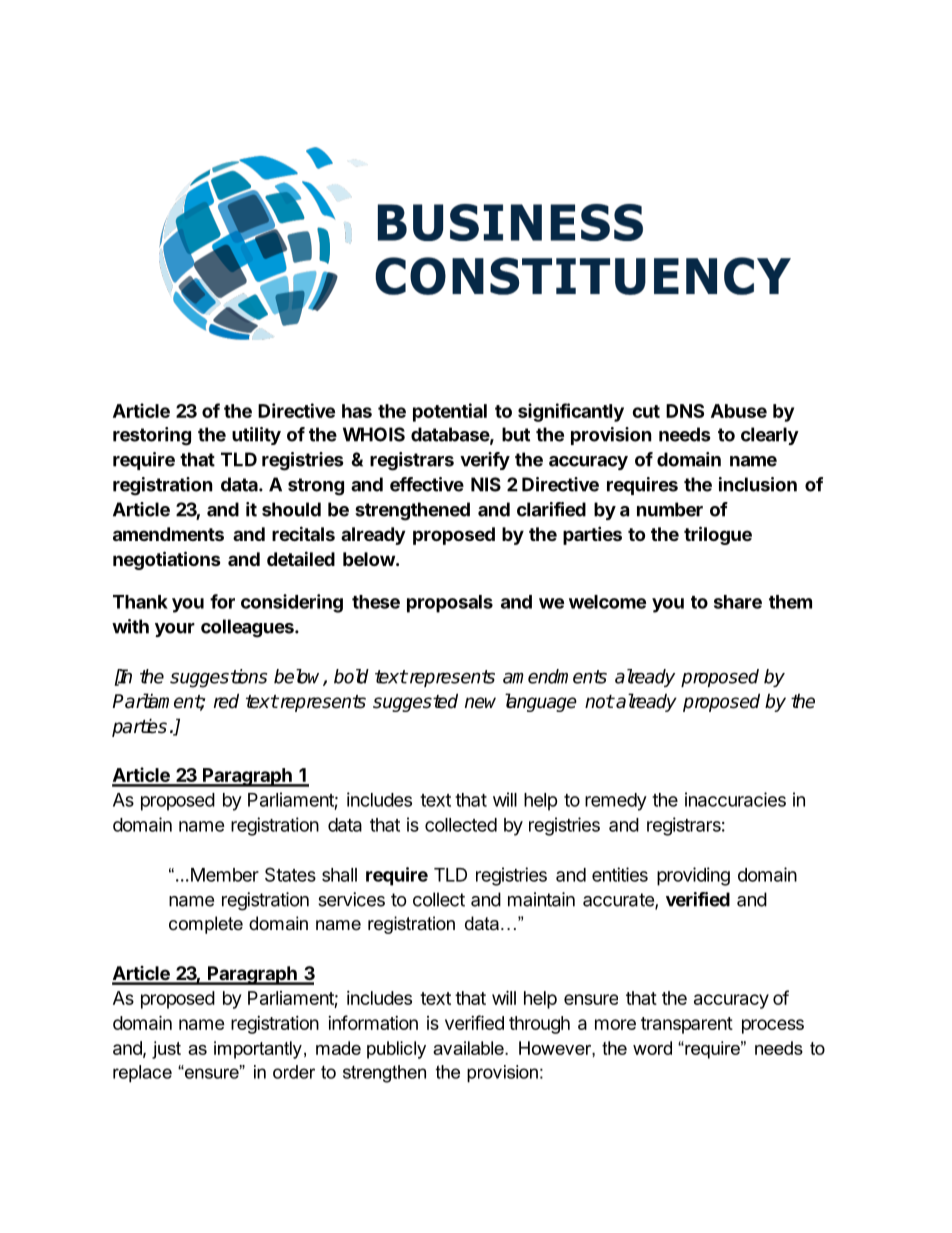 The image size is (952, 1233). What do you see at coordinates (226, 701) in the screenshot?
I see `red` at bounding box center [226, 701].
